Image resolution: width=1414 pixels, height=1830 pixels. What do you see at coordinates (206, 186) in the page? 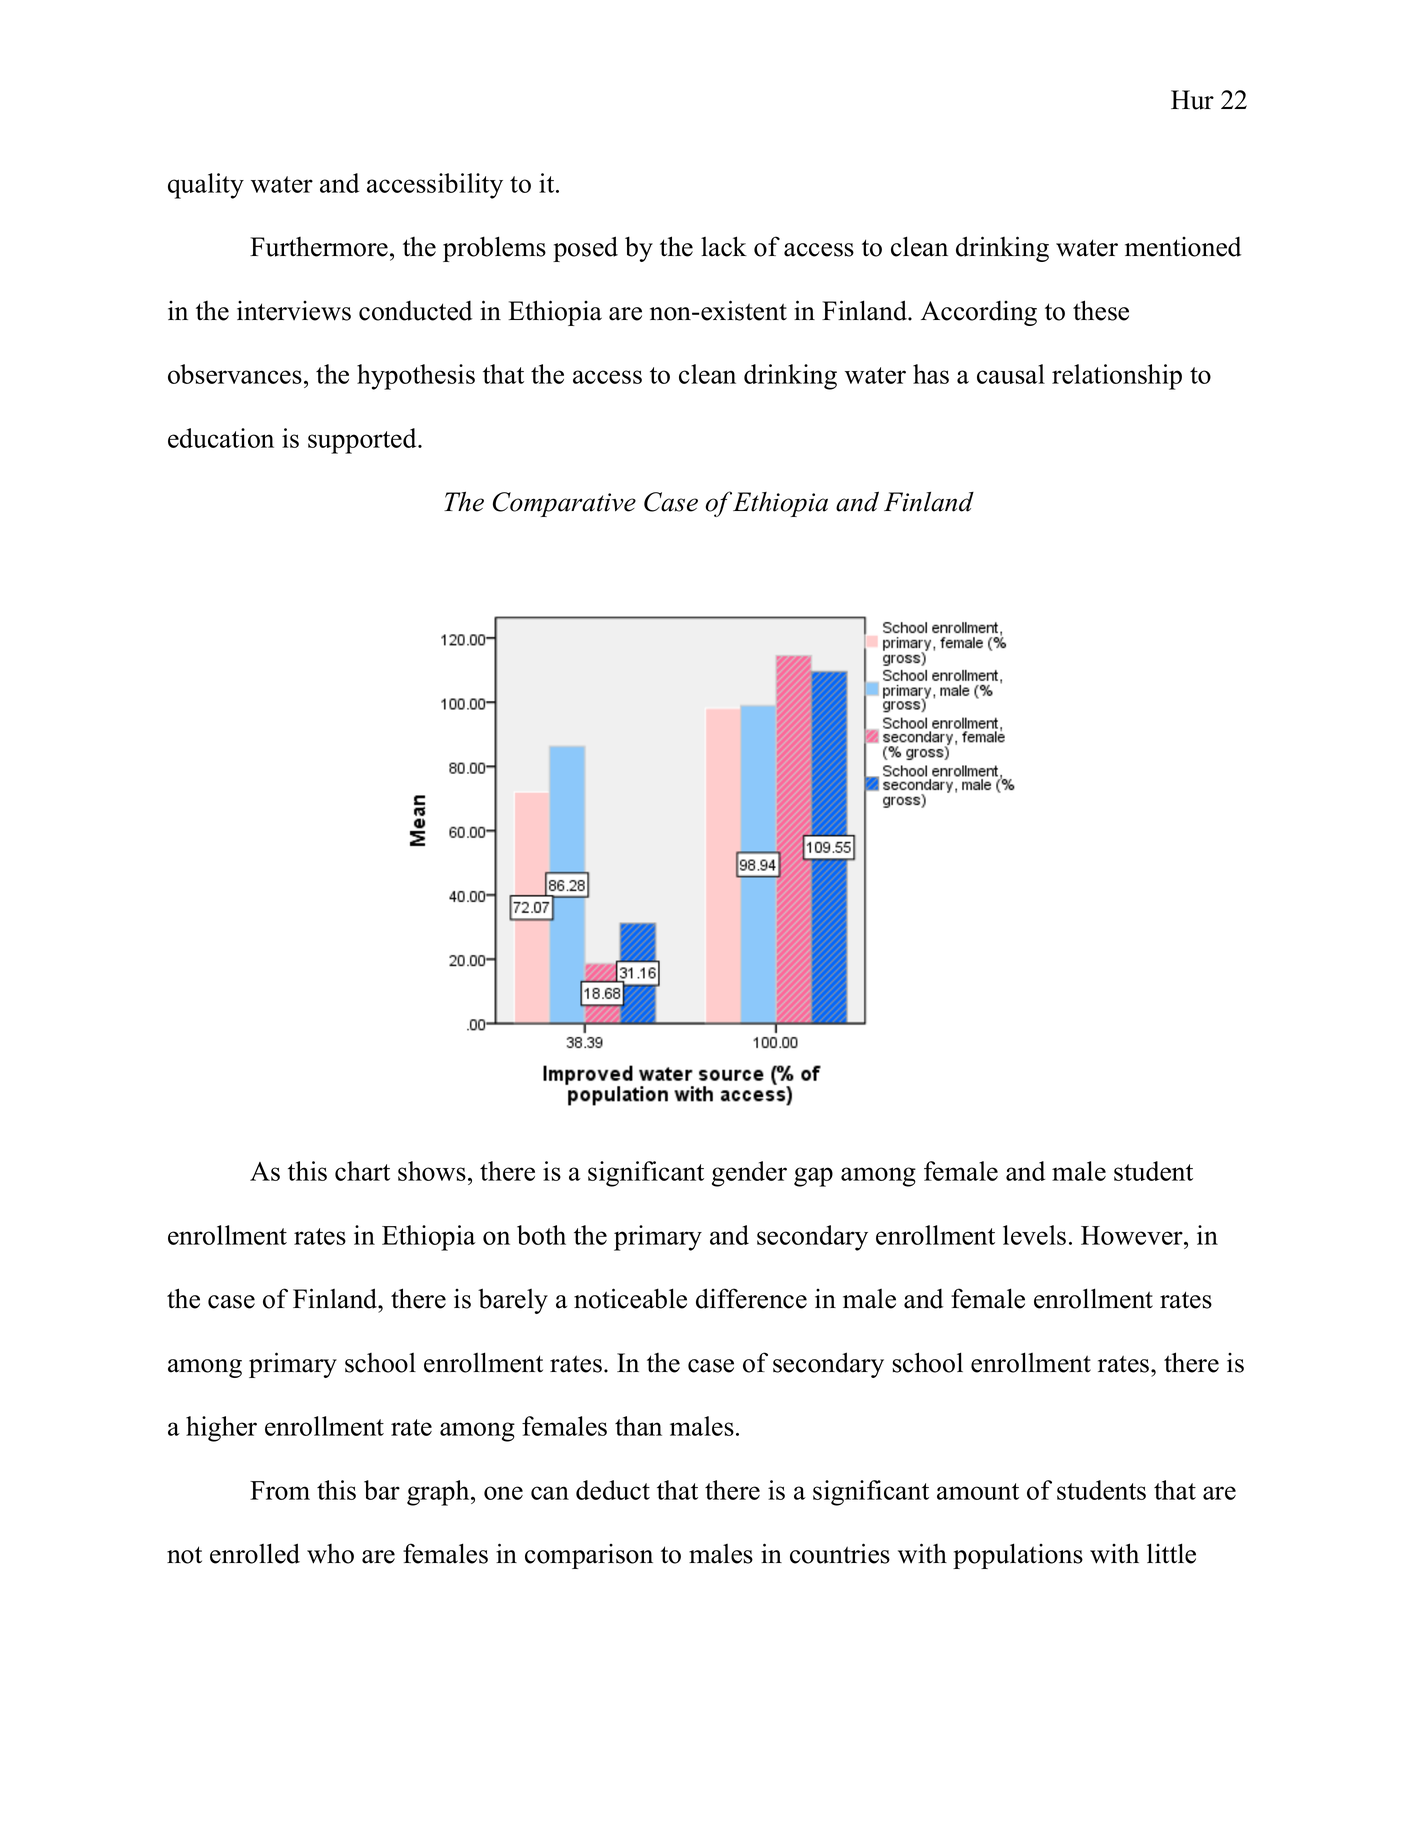
I see `quality` at bounding box center [206, 186].
